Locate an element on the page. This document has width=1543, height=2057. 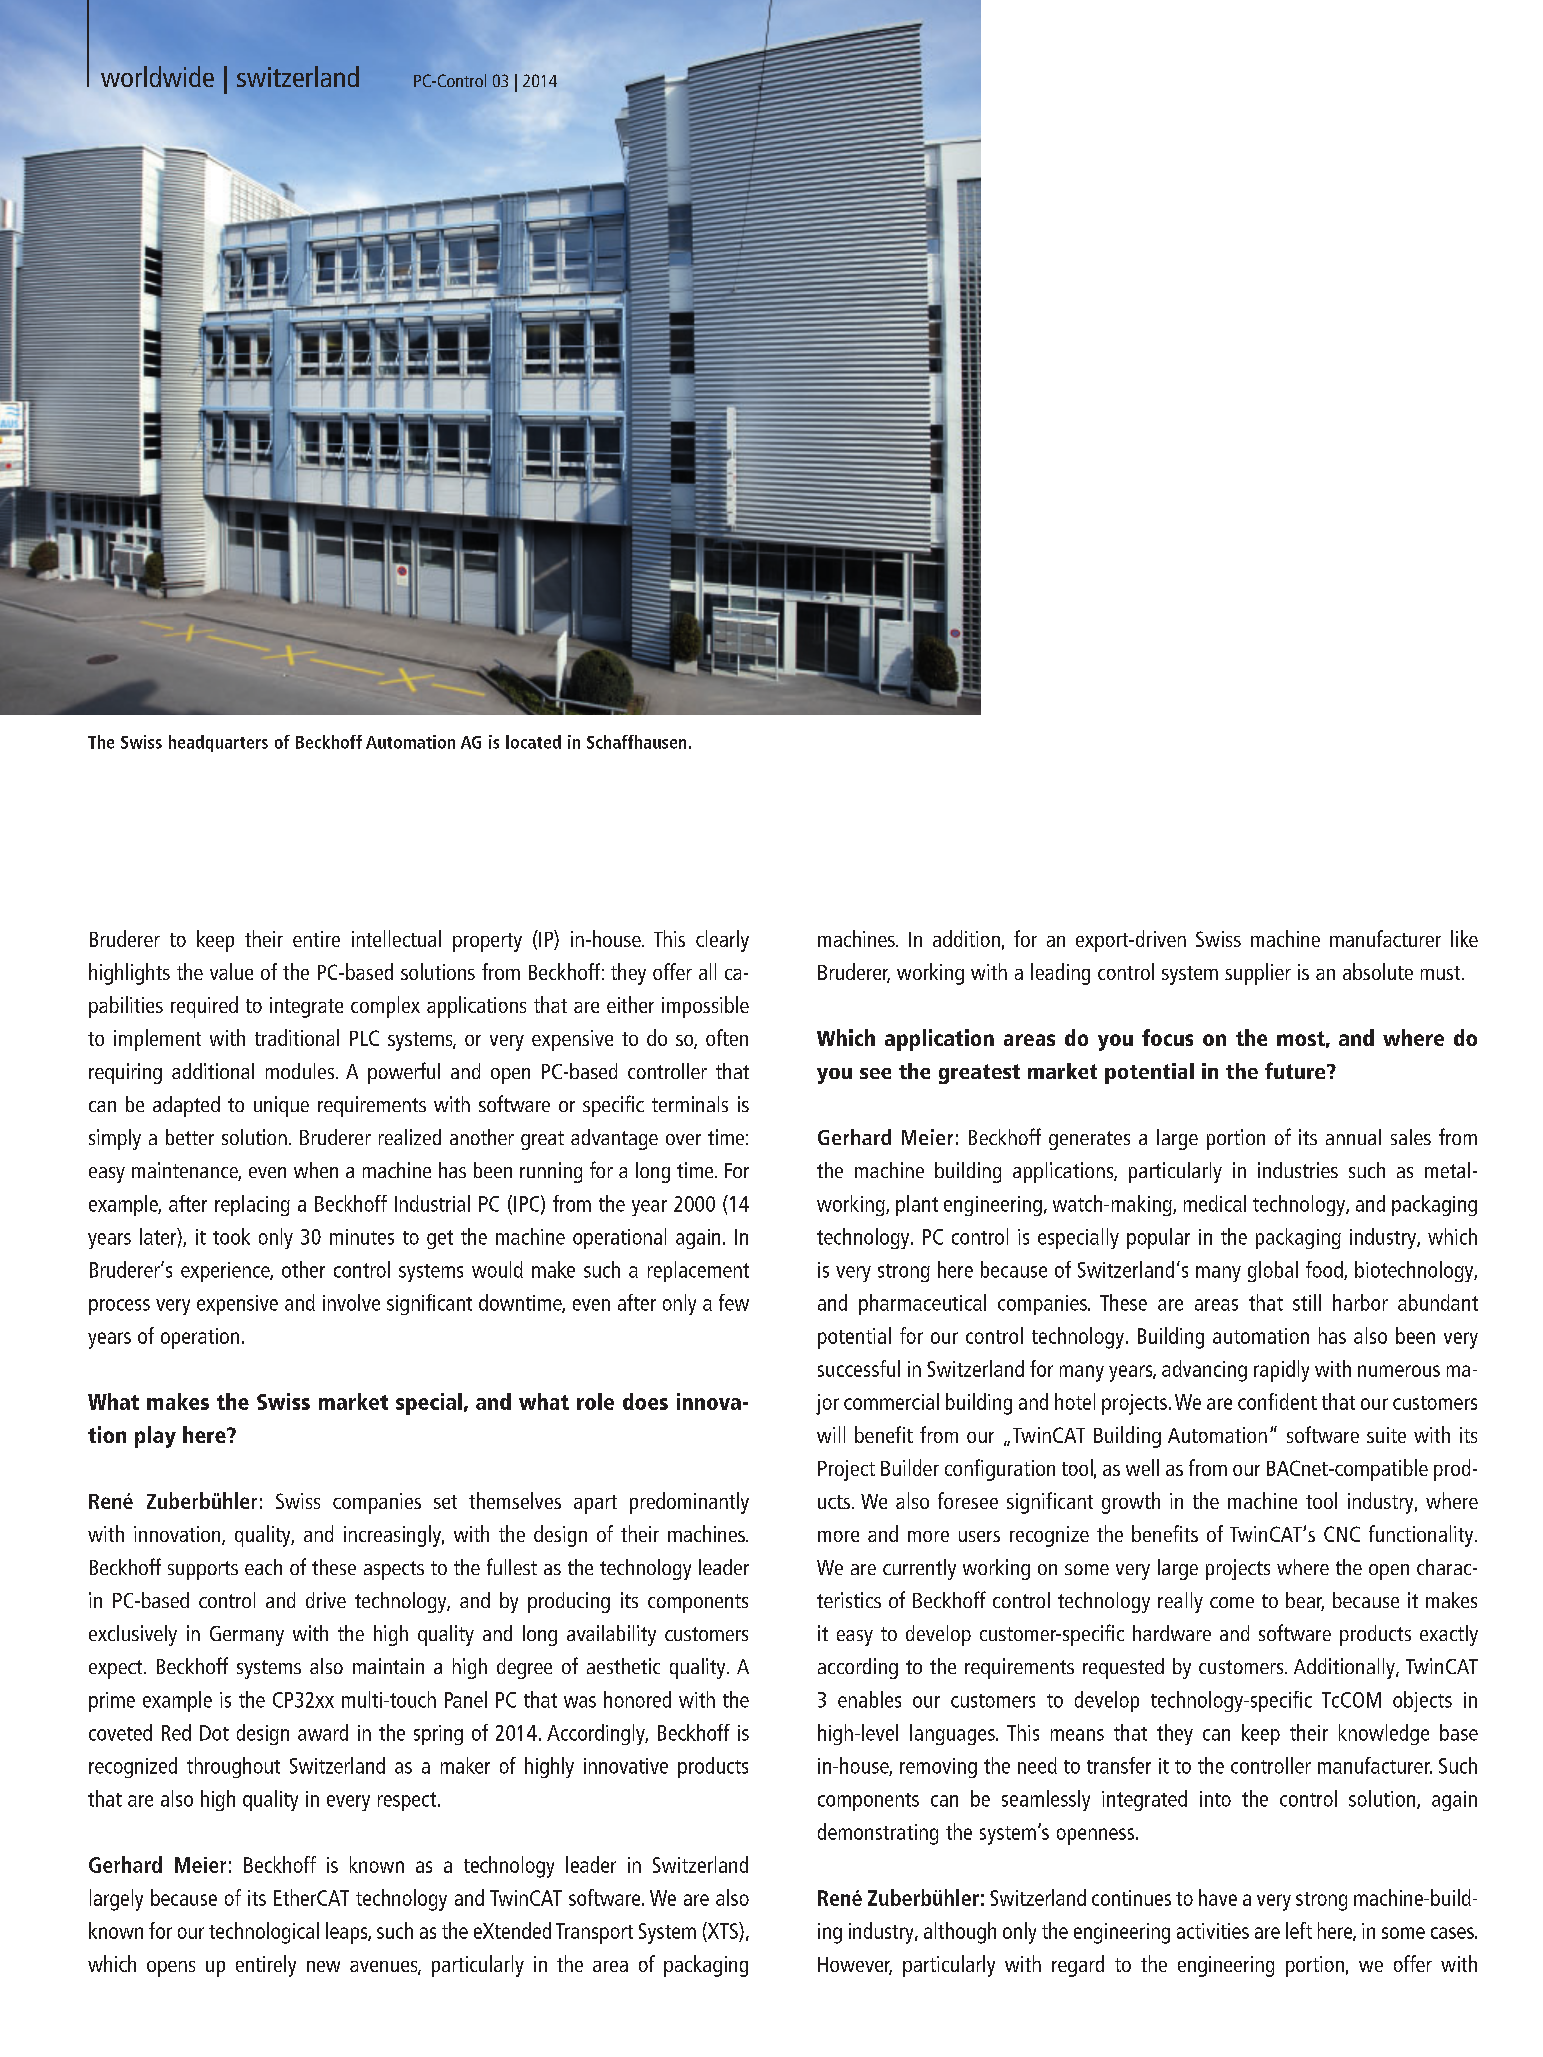
each is located at coordinates (263, 1567).
